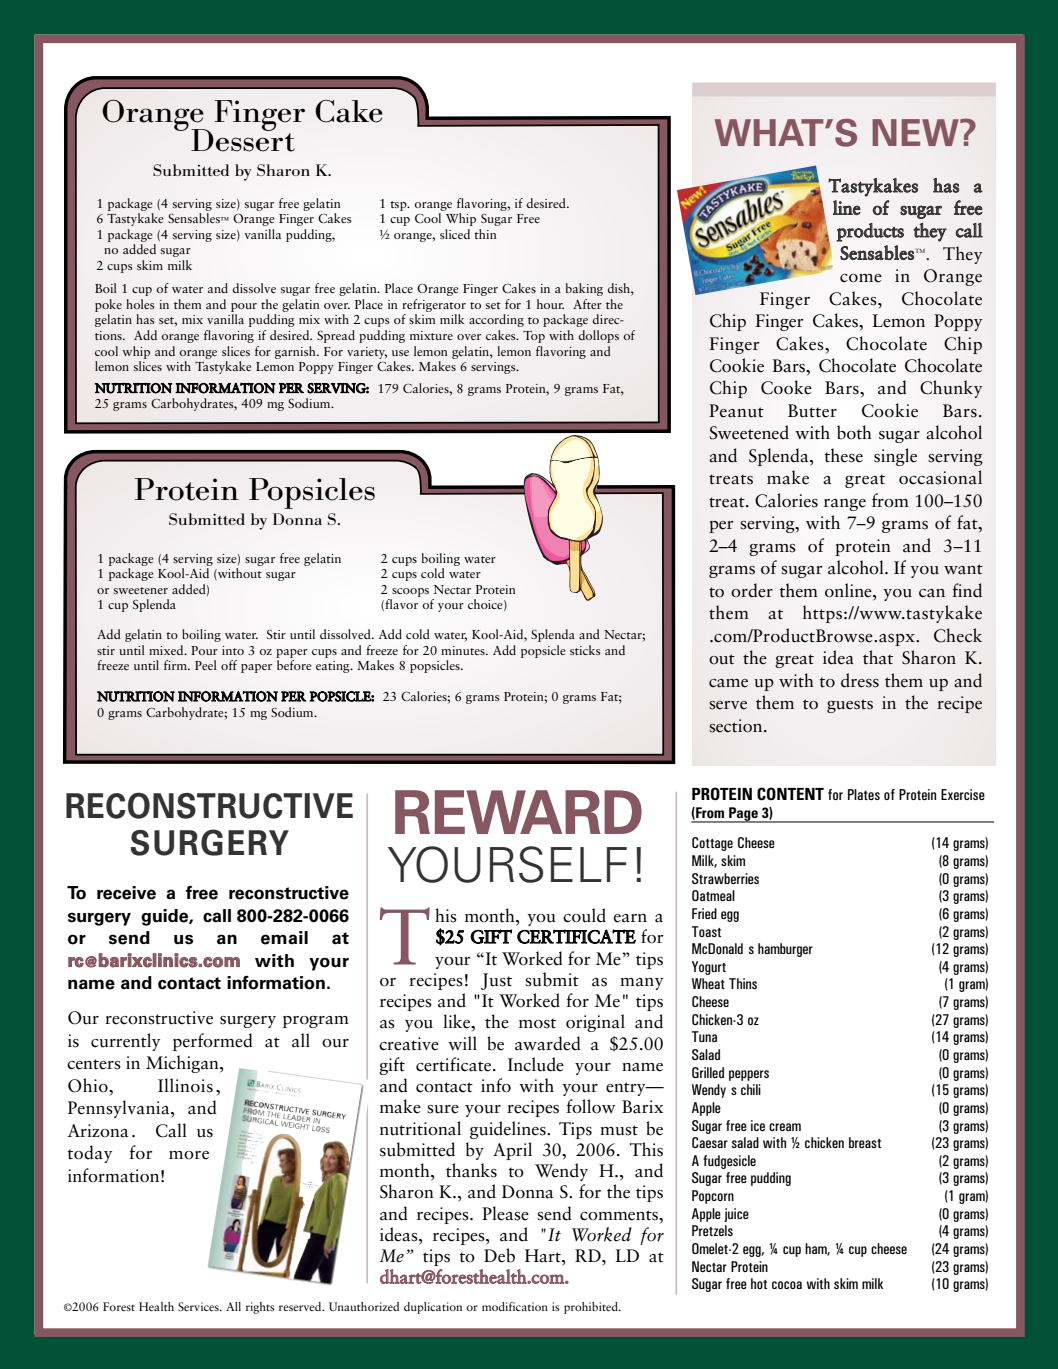 This image has width=1058, height=1369. What do you see at coordinates (410, 592) in the image?
I see `scoops` at bounding box center [410, 592].
